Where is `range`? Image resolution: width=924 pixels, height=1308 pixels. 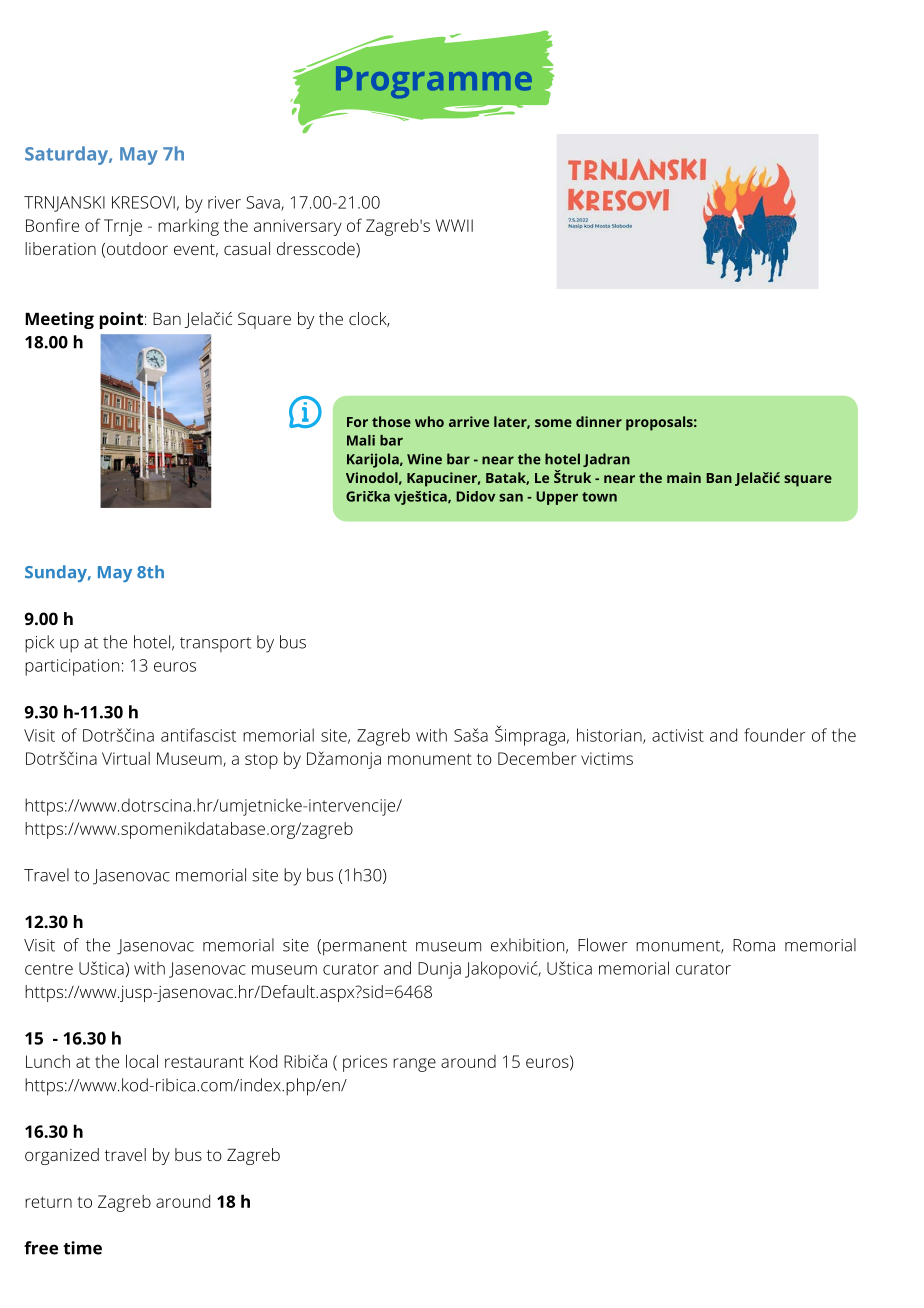 range is located at coordinates (414, 1065).
